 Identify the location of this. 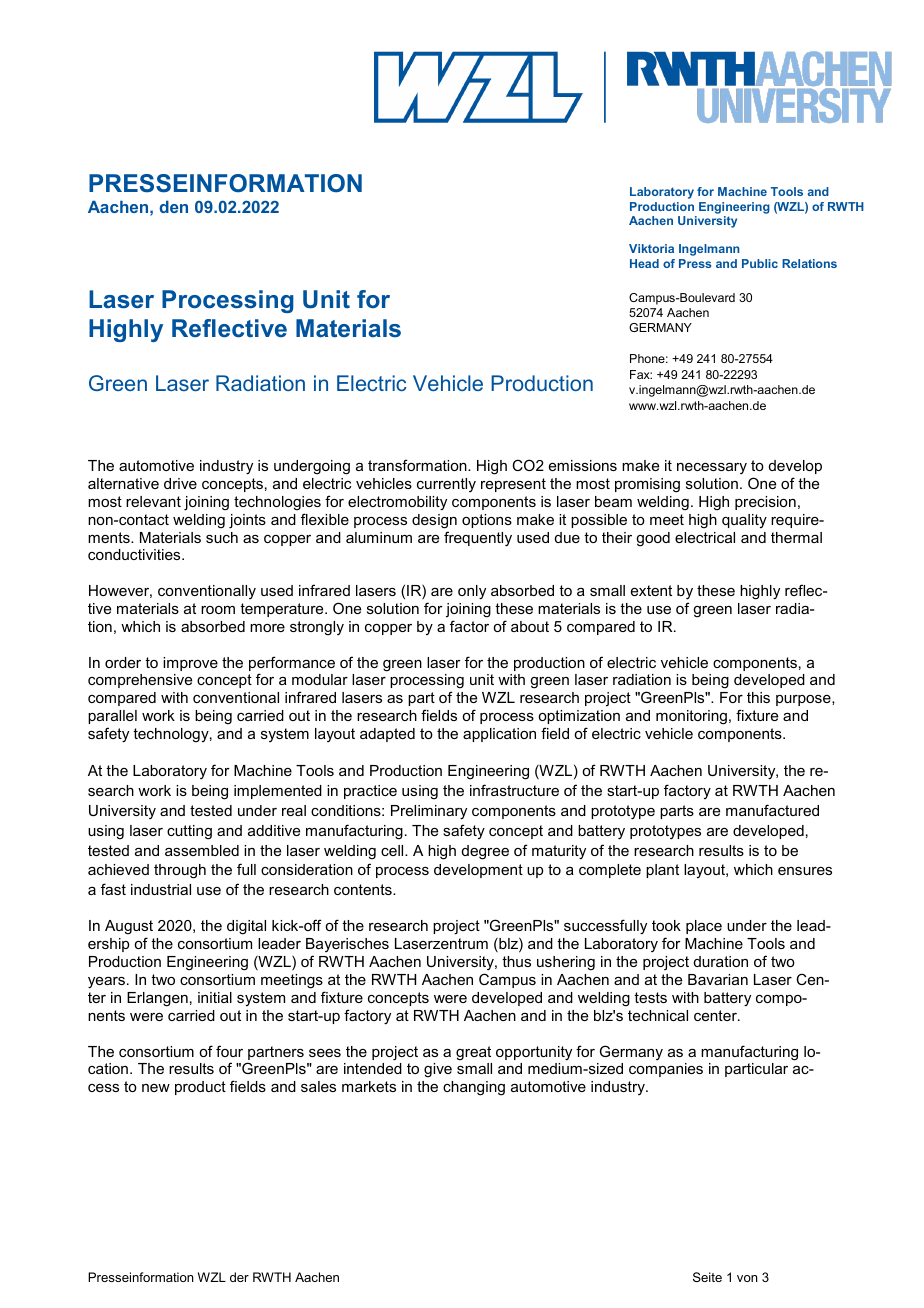
(758, 697).
